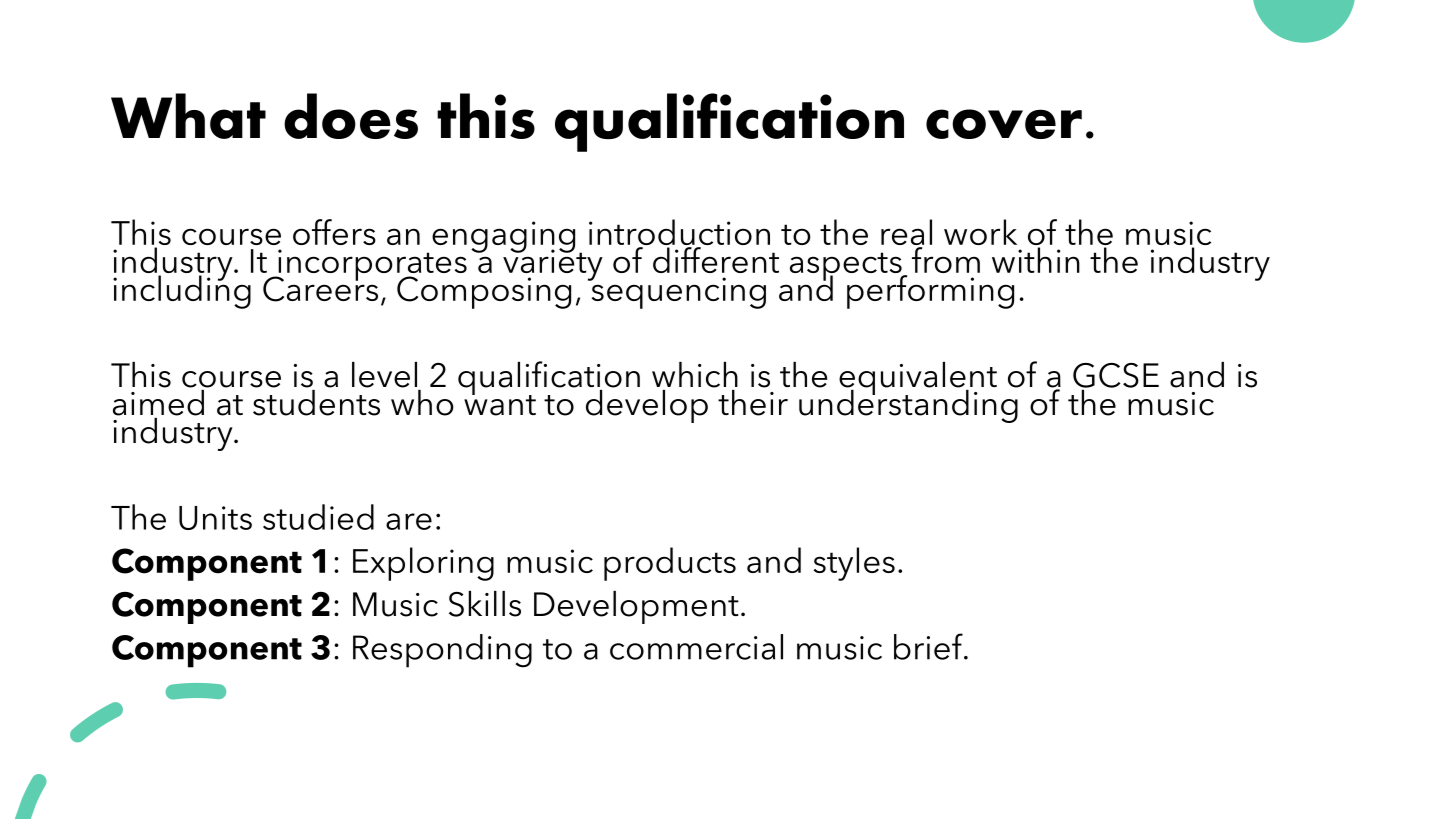  I want to click on does, so click(351, 116).
